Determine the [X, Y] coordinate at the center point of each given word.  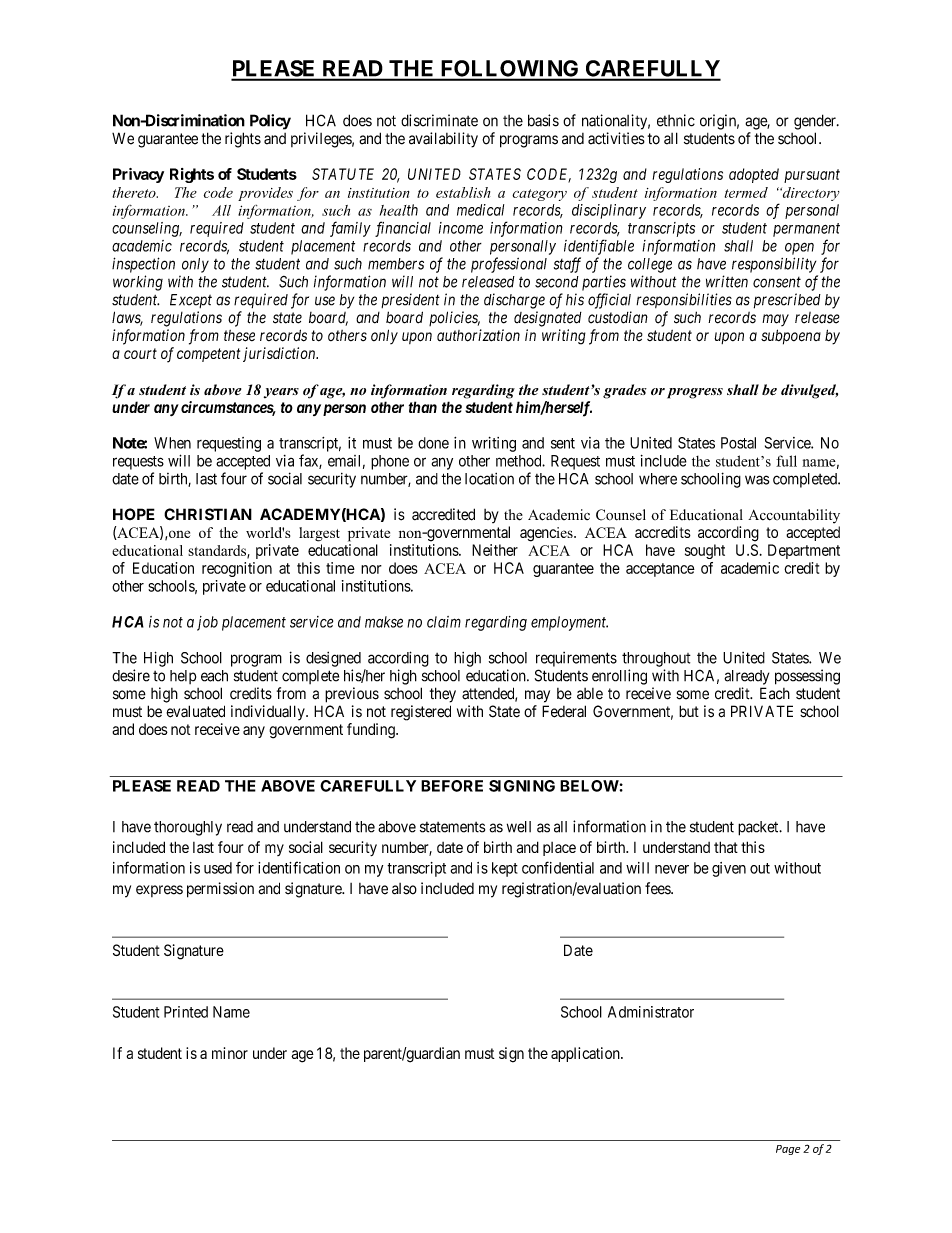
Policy [270, 122]
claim [444, 622]
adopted [754, 175]
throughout [656, 659]
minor [230, 1053]
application [586, 1054]
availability [443, 140]
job [207, 623]
